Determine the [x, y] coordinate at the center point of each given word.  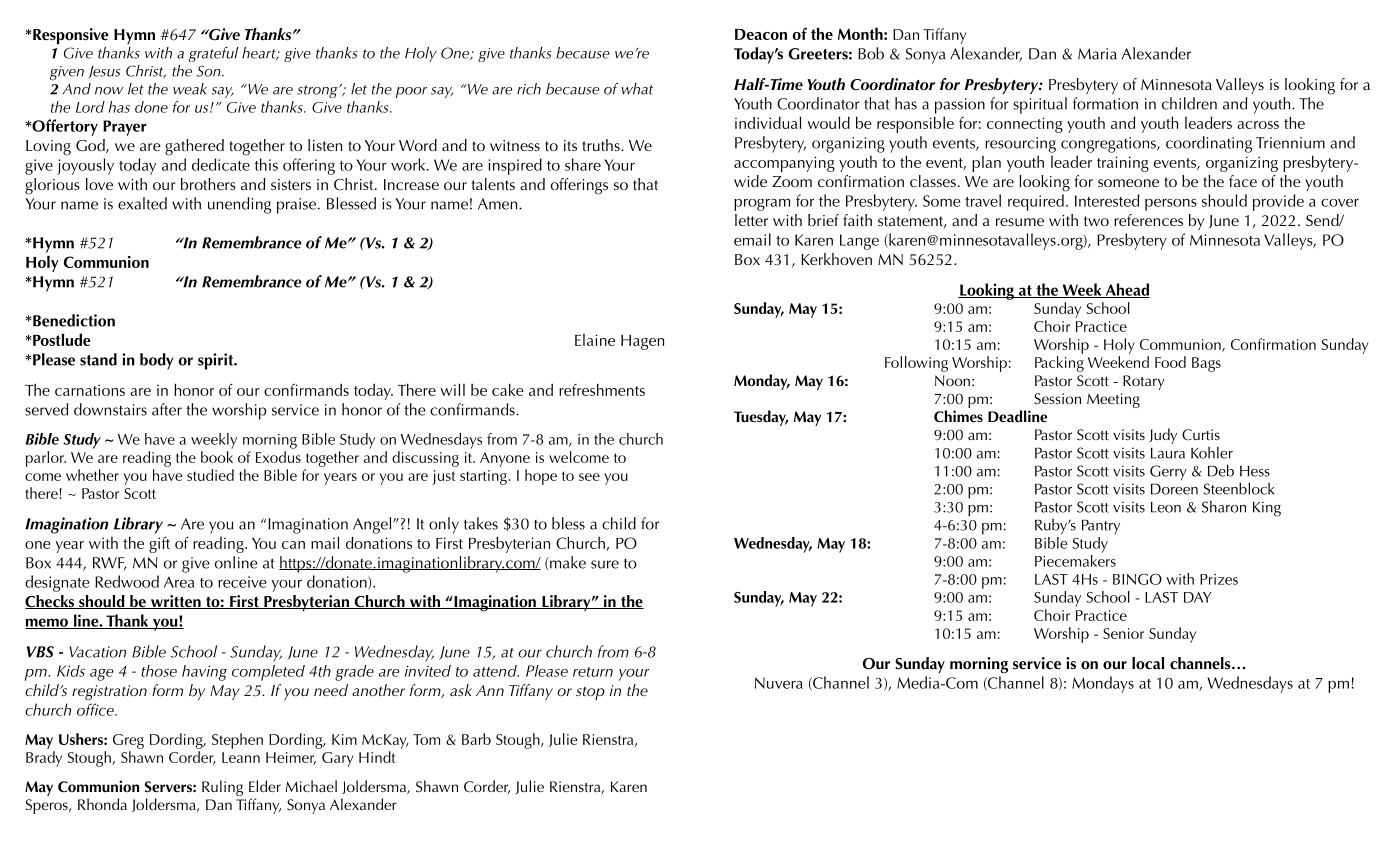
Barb [476, 739]
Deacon [761, 34]
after [167, 409]
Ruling [222, 788]
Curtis [1201, 435]
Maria [1097, 54]
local [1148, 663]
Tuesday [761, 418]
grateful [213, 54]
